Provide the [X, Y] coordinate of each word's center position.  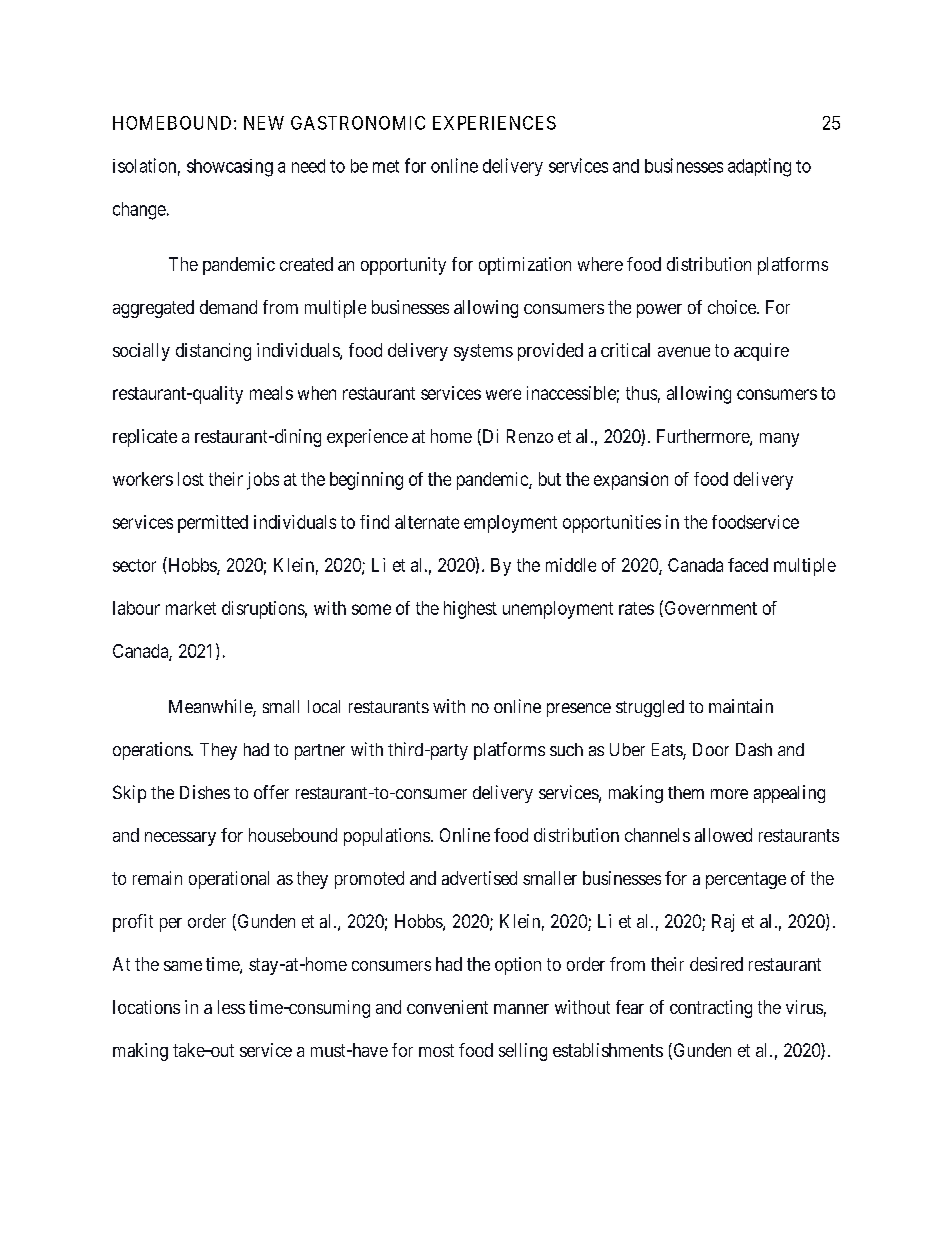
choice [733, 307]
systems [483, 352]
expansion [631, 481]
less [231, 1007]
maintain [741, 706]
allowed [723, 835]
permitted [213, 524]
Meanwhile [211, 707]
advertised [479, 878]
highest [470, 610]
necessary [180, 839]
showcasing [230, 168]
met [386, 166]
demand [228, 307]
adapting [759, 167]
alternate [427, 522]
